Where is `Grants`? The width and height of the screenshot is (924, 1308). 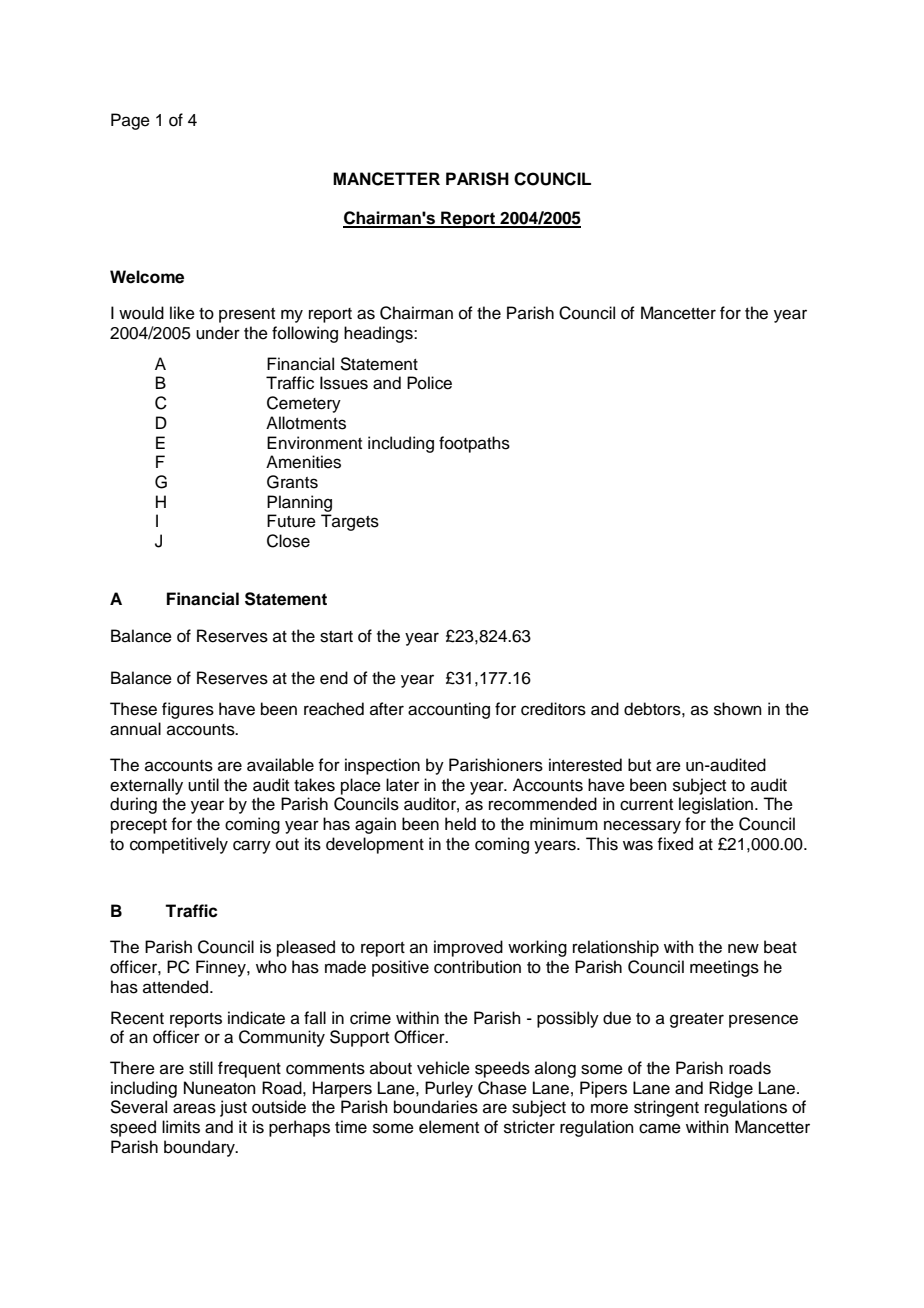 Grants is located at coordinates (292, 482).
